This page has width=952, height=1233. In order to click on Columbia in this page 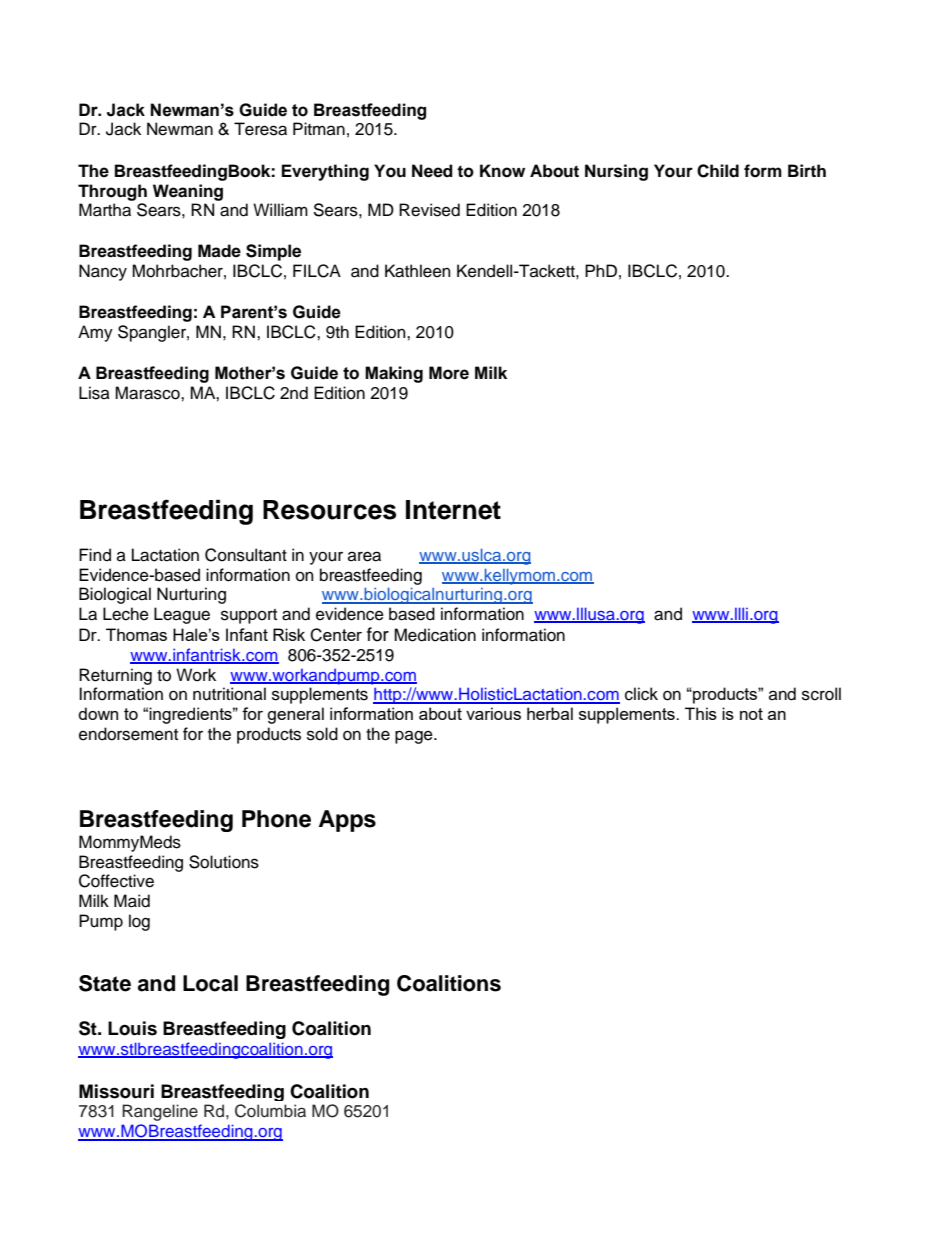, I will do `click(270, 1111)`.
